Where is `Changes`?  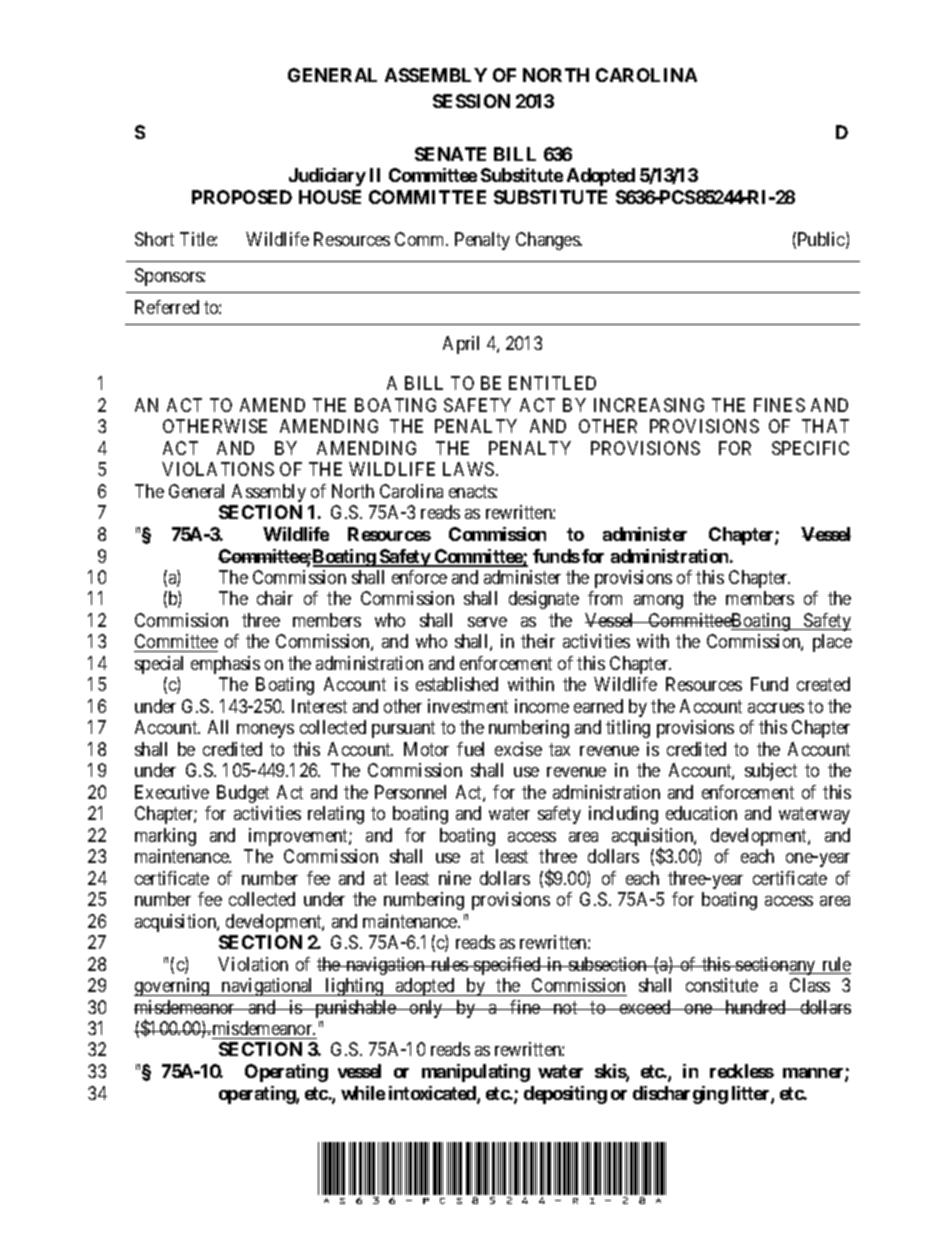
Changes is located at coordinates (548, 241).
